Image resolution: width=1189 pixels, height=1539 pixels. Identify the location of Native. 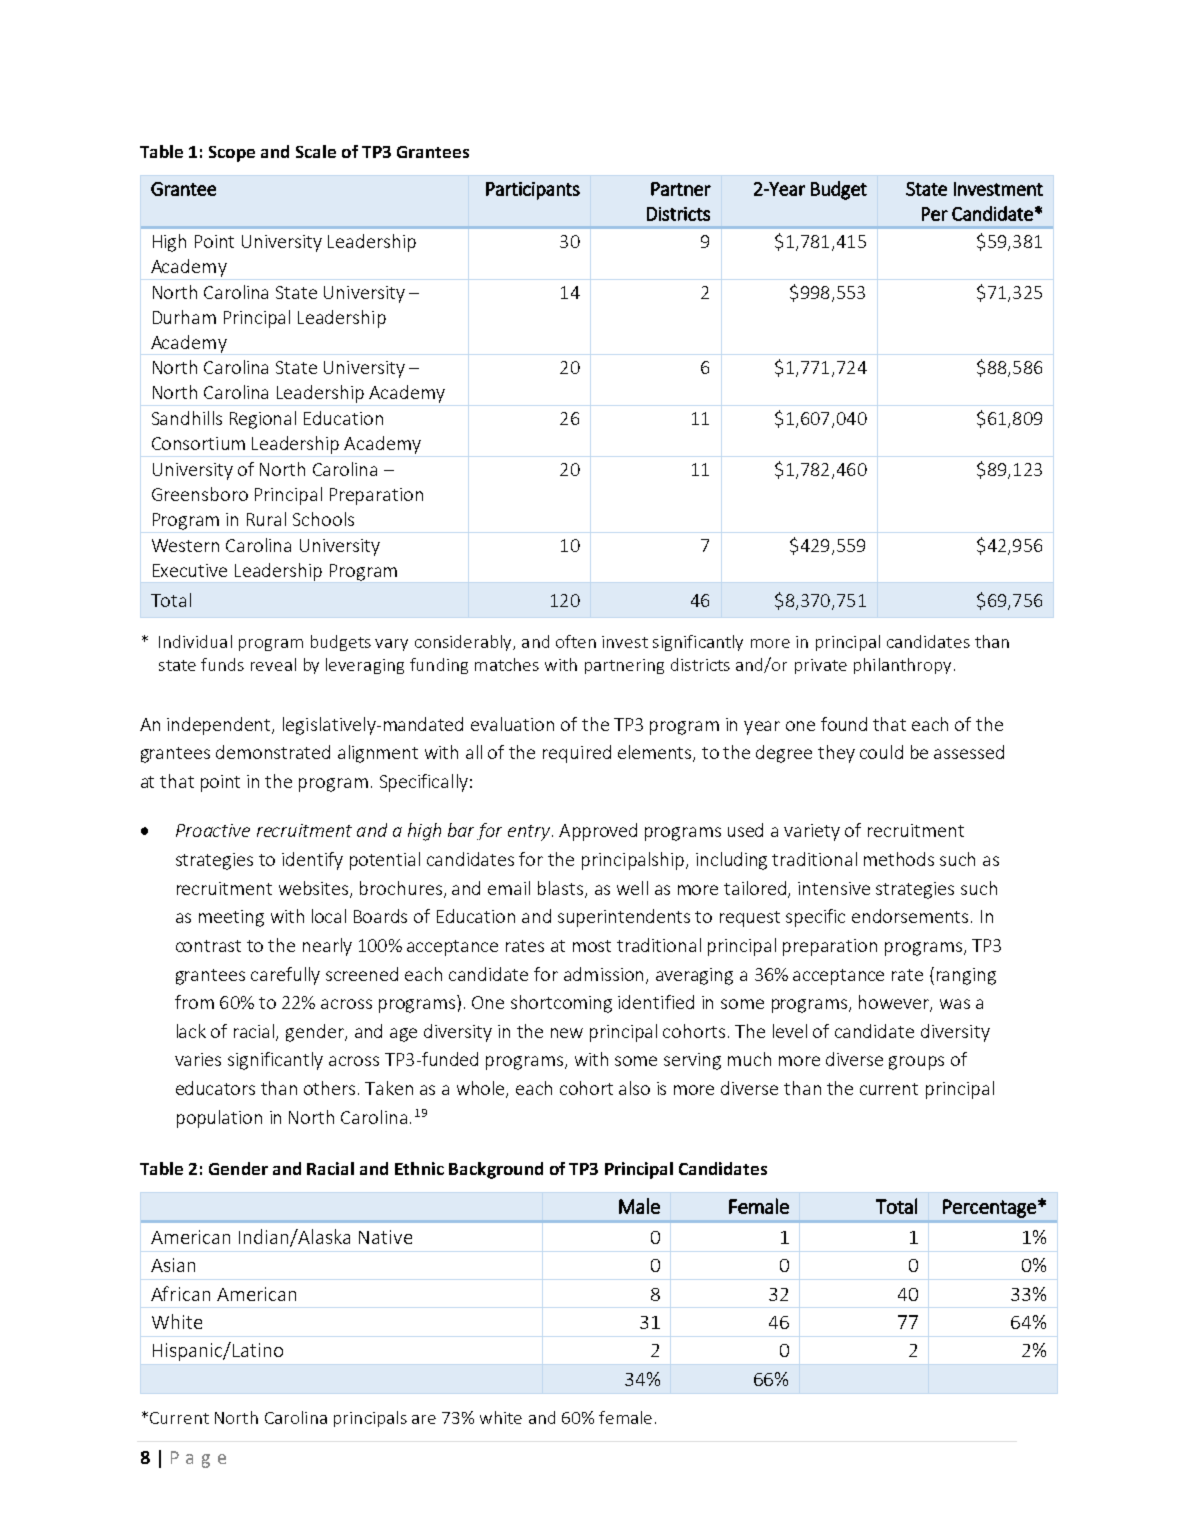
(385, 1237).
